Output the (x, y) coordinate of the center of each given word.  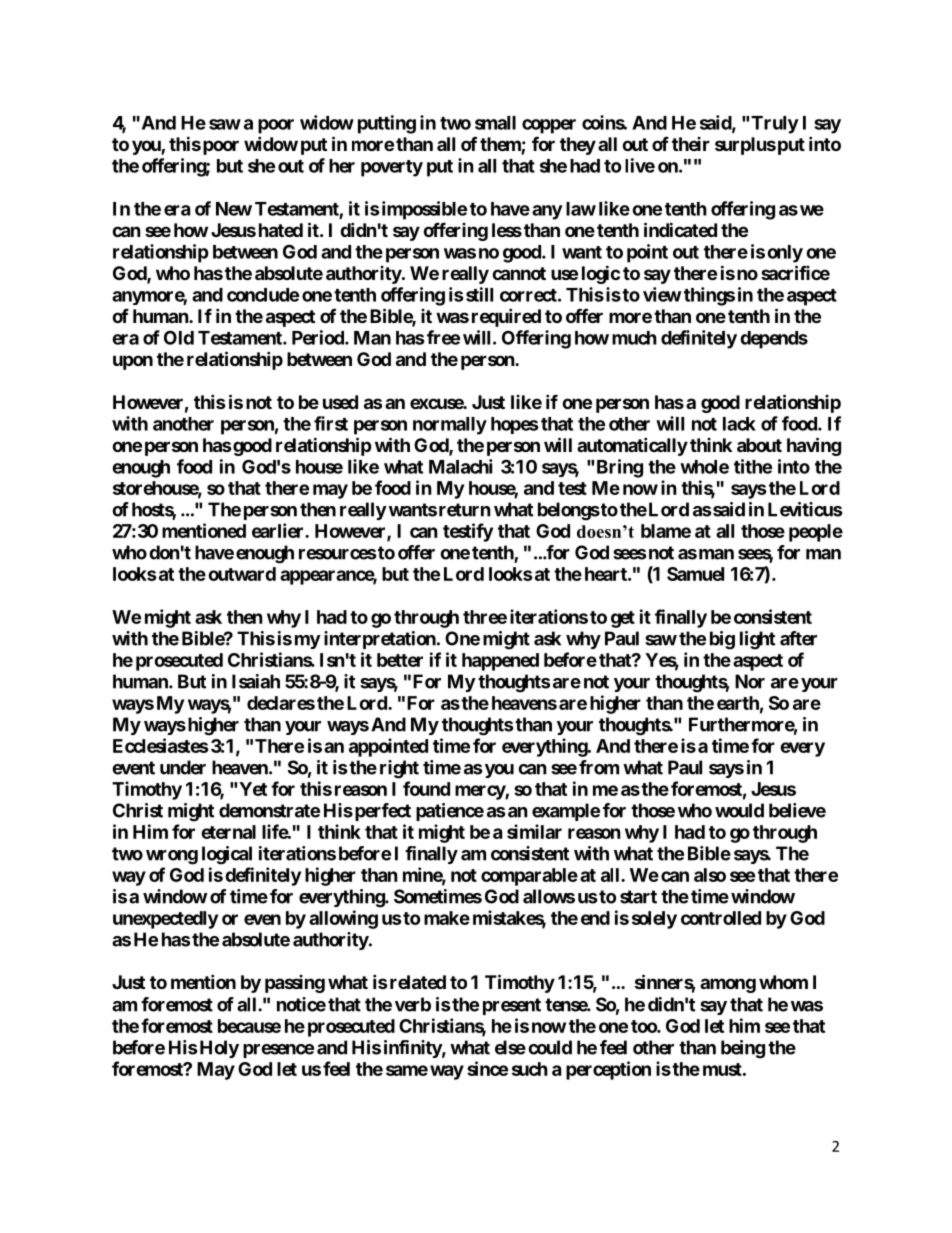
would (739, 810)
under (183, 767)
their (691, 144)
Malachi (460, 466)
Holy (219, 1049)
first (331, 423)
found (426, 788)
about (759, 445)
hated (281, 230)
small (495, 123)
